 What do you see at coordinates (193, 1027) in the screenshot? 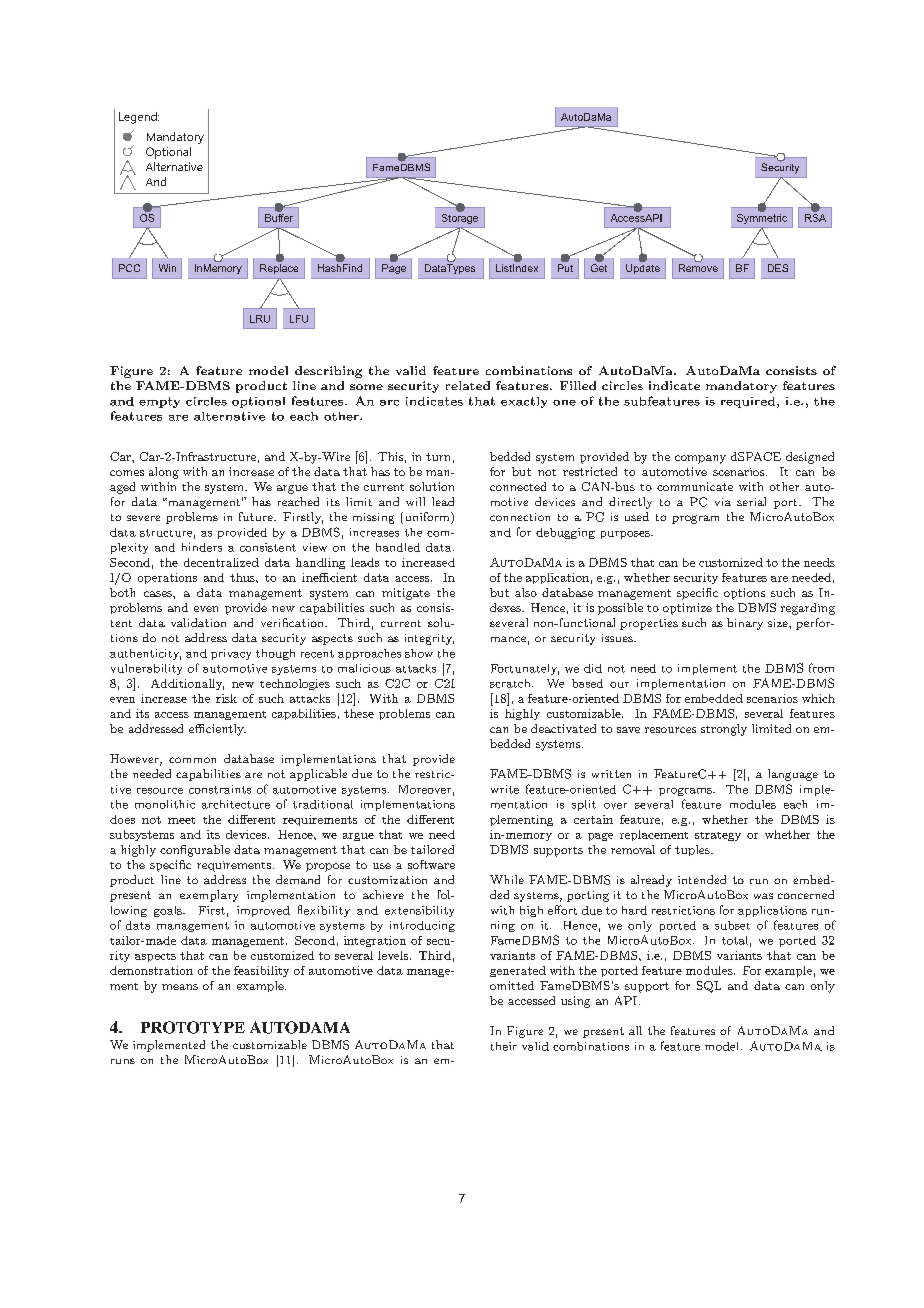
I see `PROTOTYPE` at bounding box center [193, 1027].
